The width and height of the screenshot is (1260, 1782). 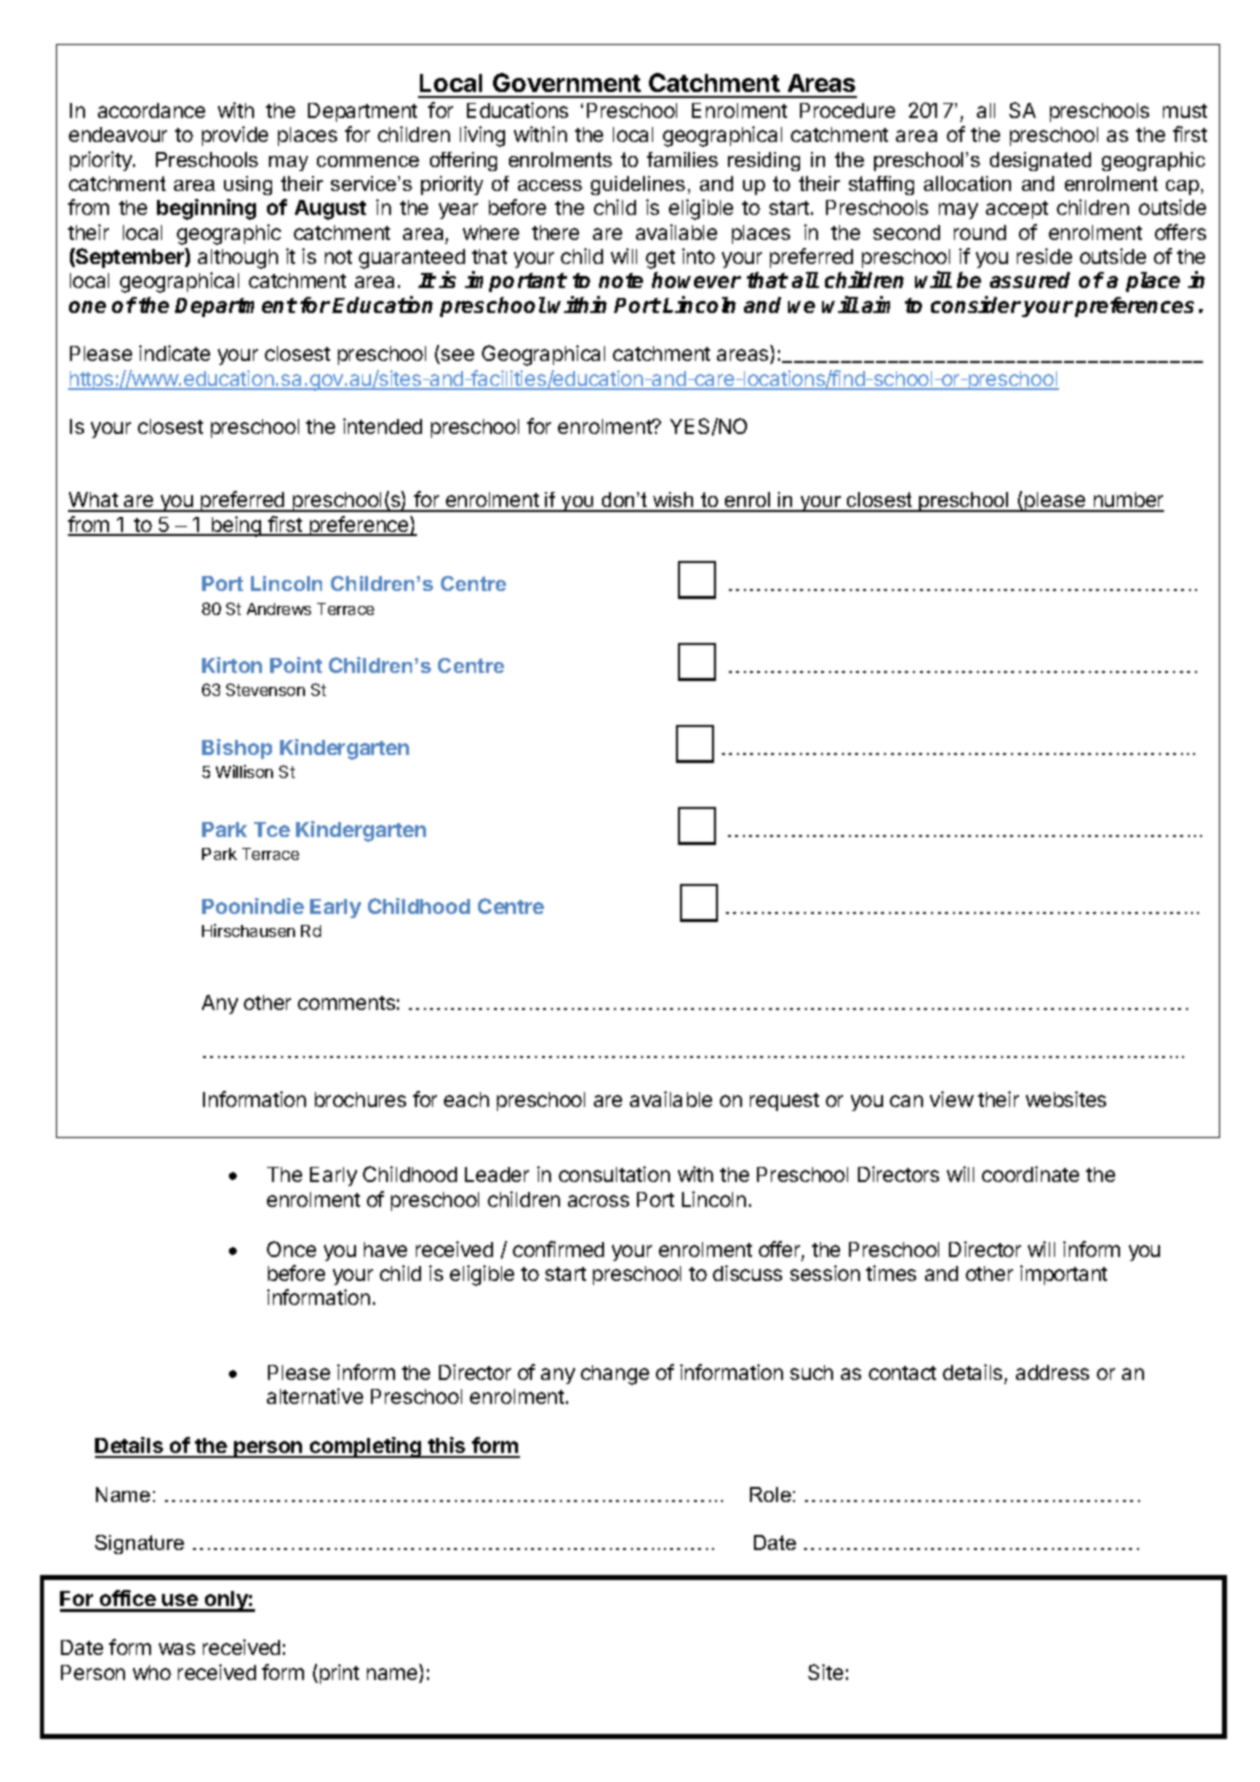 I want to click on coordinate, so click(x=1030, y=1174).
